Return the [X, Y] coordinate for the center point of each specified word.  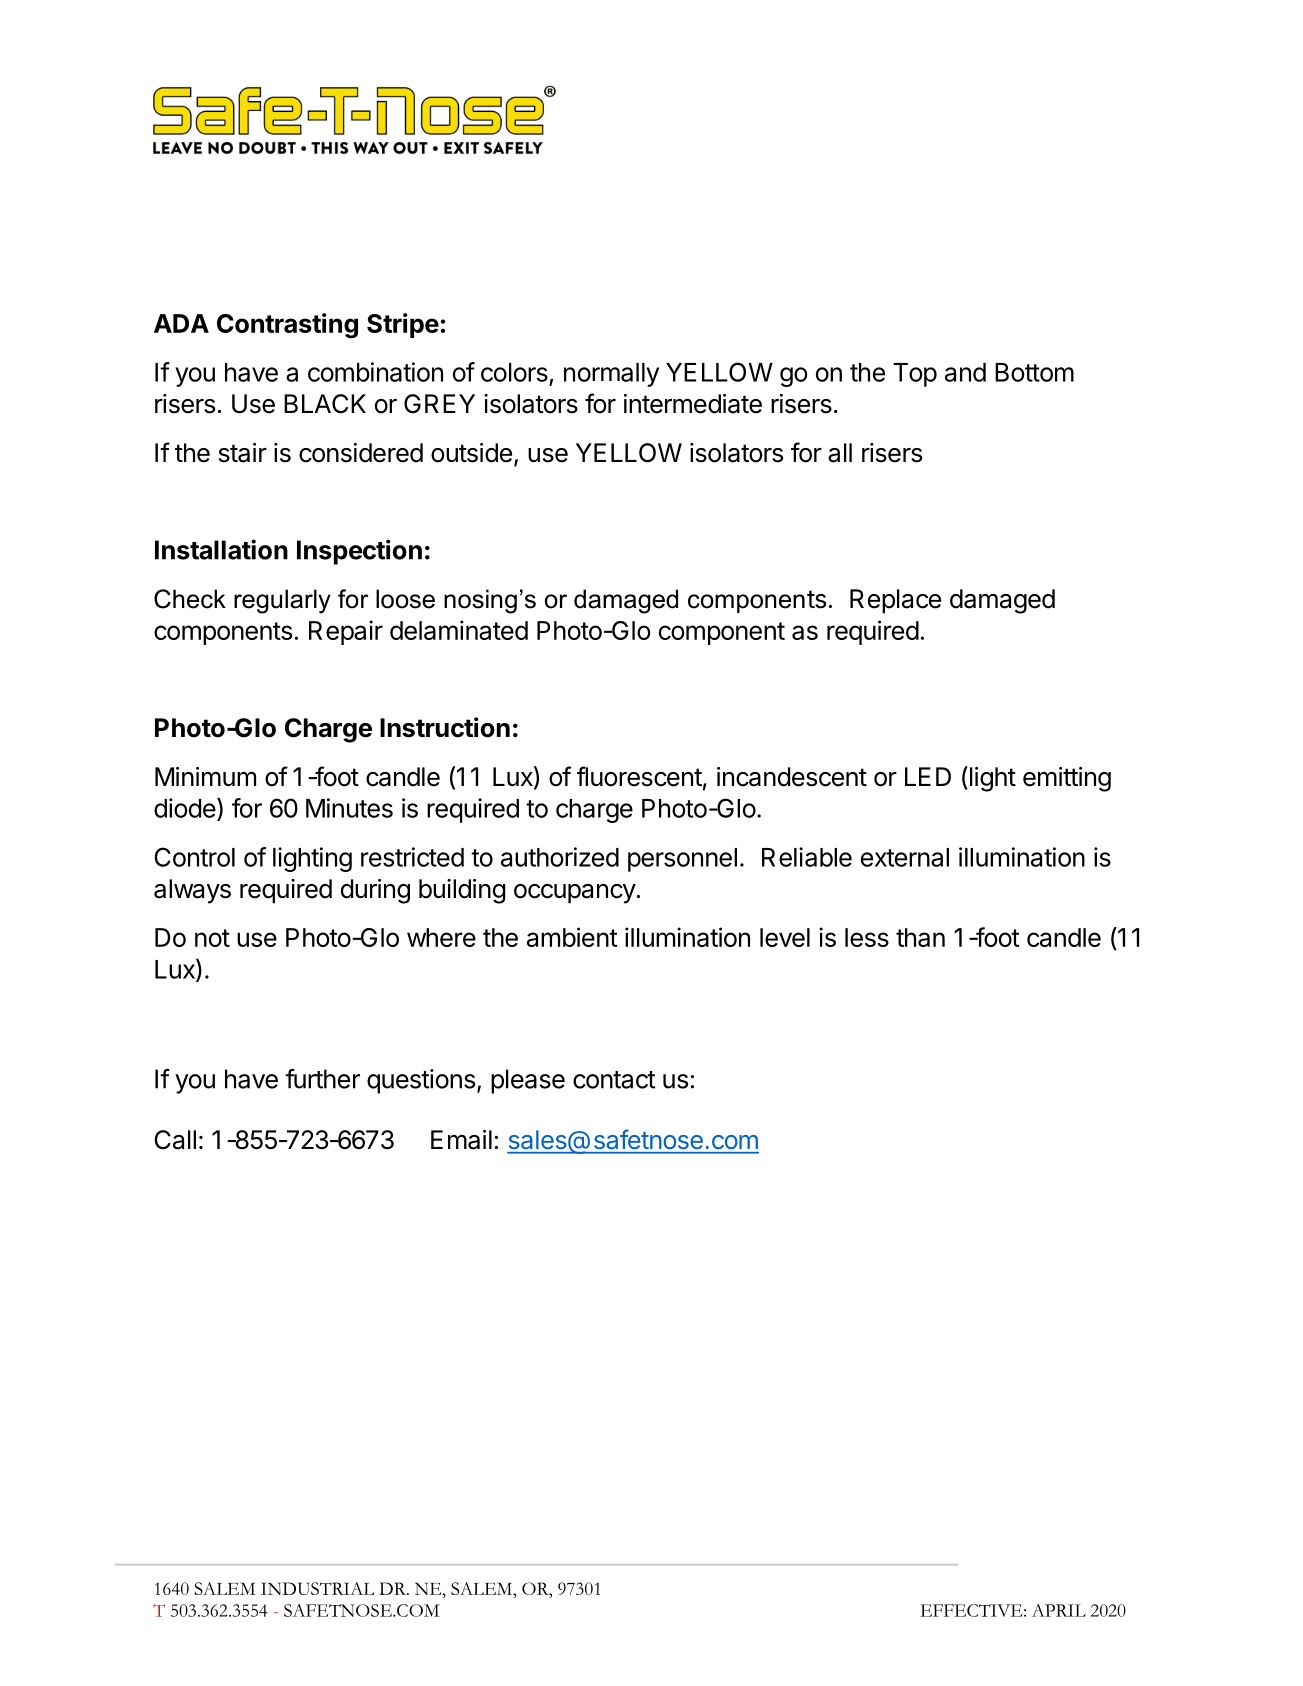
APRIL [1059, 1610]
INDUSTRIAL [317, 1588]
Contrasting [287, 326]
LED [928, 776]
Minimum [205, 776]
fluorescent [639, 776]
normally [611, 375]
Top [915, 375]
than [920, 937]
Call [175, 1140]
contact [614, 1080]
